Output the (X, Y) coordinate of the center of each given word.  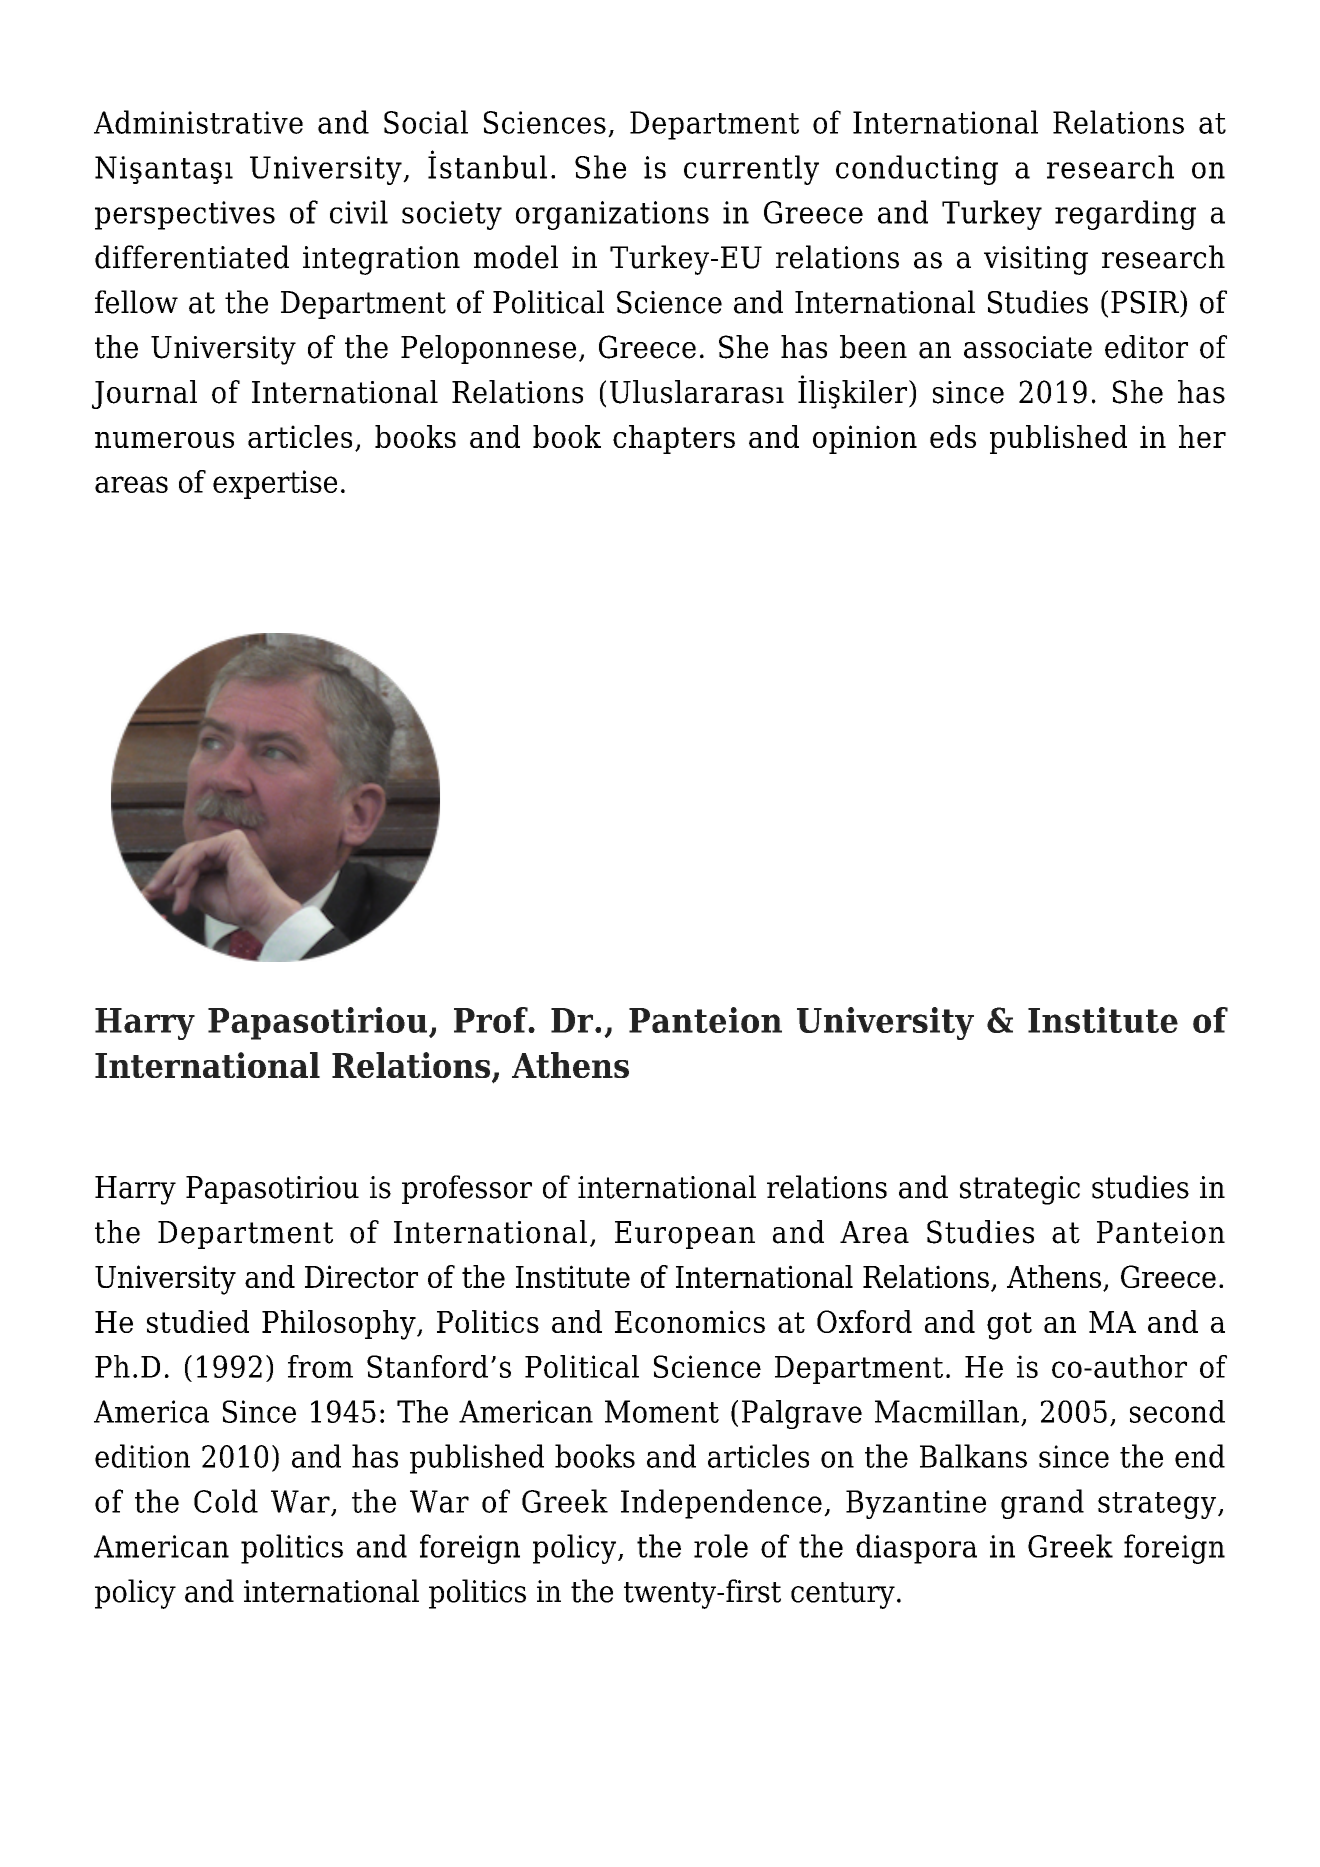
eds (953, 436)
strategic (1020, 1190)
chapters (674, 439)
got (1009, 1326)
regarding (1125, 215)
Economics (690, 1321)
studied (198, 1321)
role (721, 1546)
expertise (275, 484)
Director (361, 1276)
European (685, 1235)
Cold (226, 1501)
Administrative (198, 122)
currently (751, 170)
